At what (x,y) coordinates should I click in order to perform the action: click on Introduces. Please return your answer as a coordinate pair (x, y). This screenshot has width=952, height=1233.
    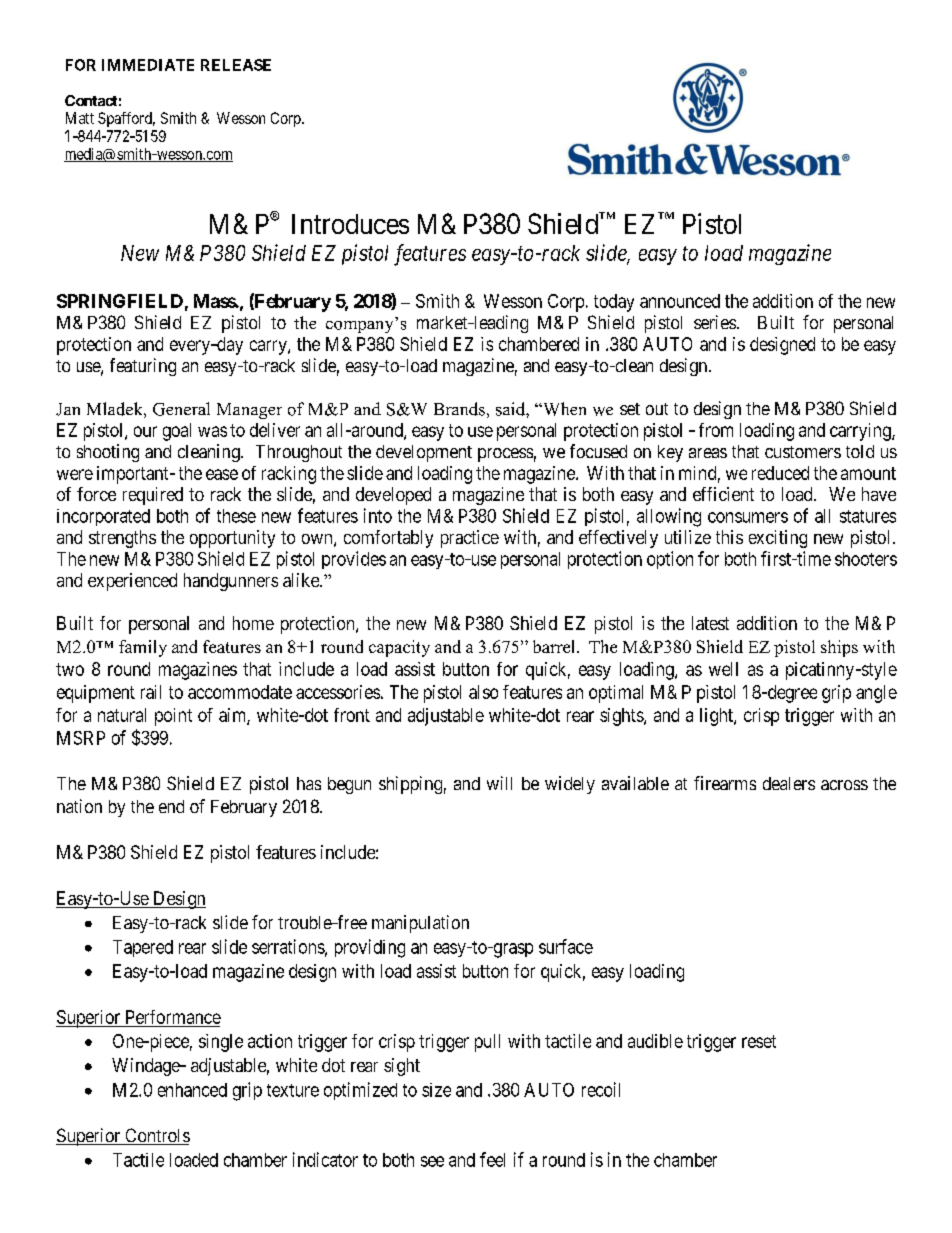
    Looking at the image, I should click on (350, 224).
